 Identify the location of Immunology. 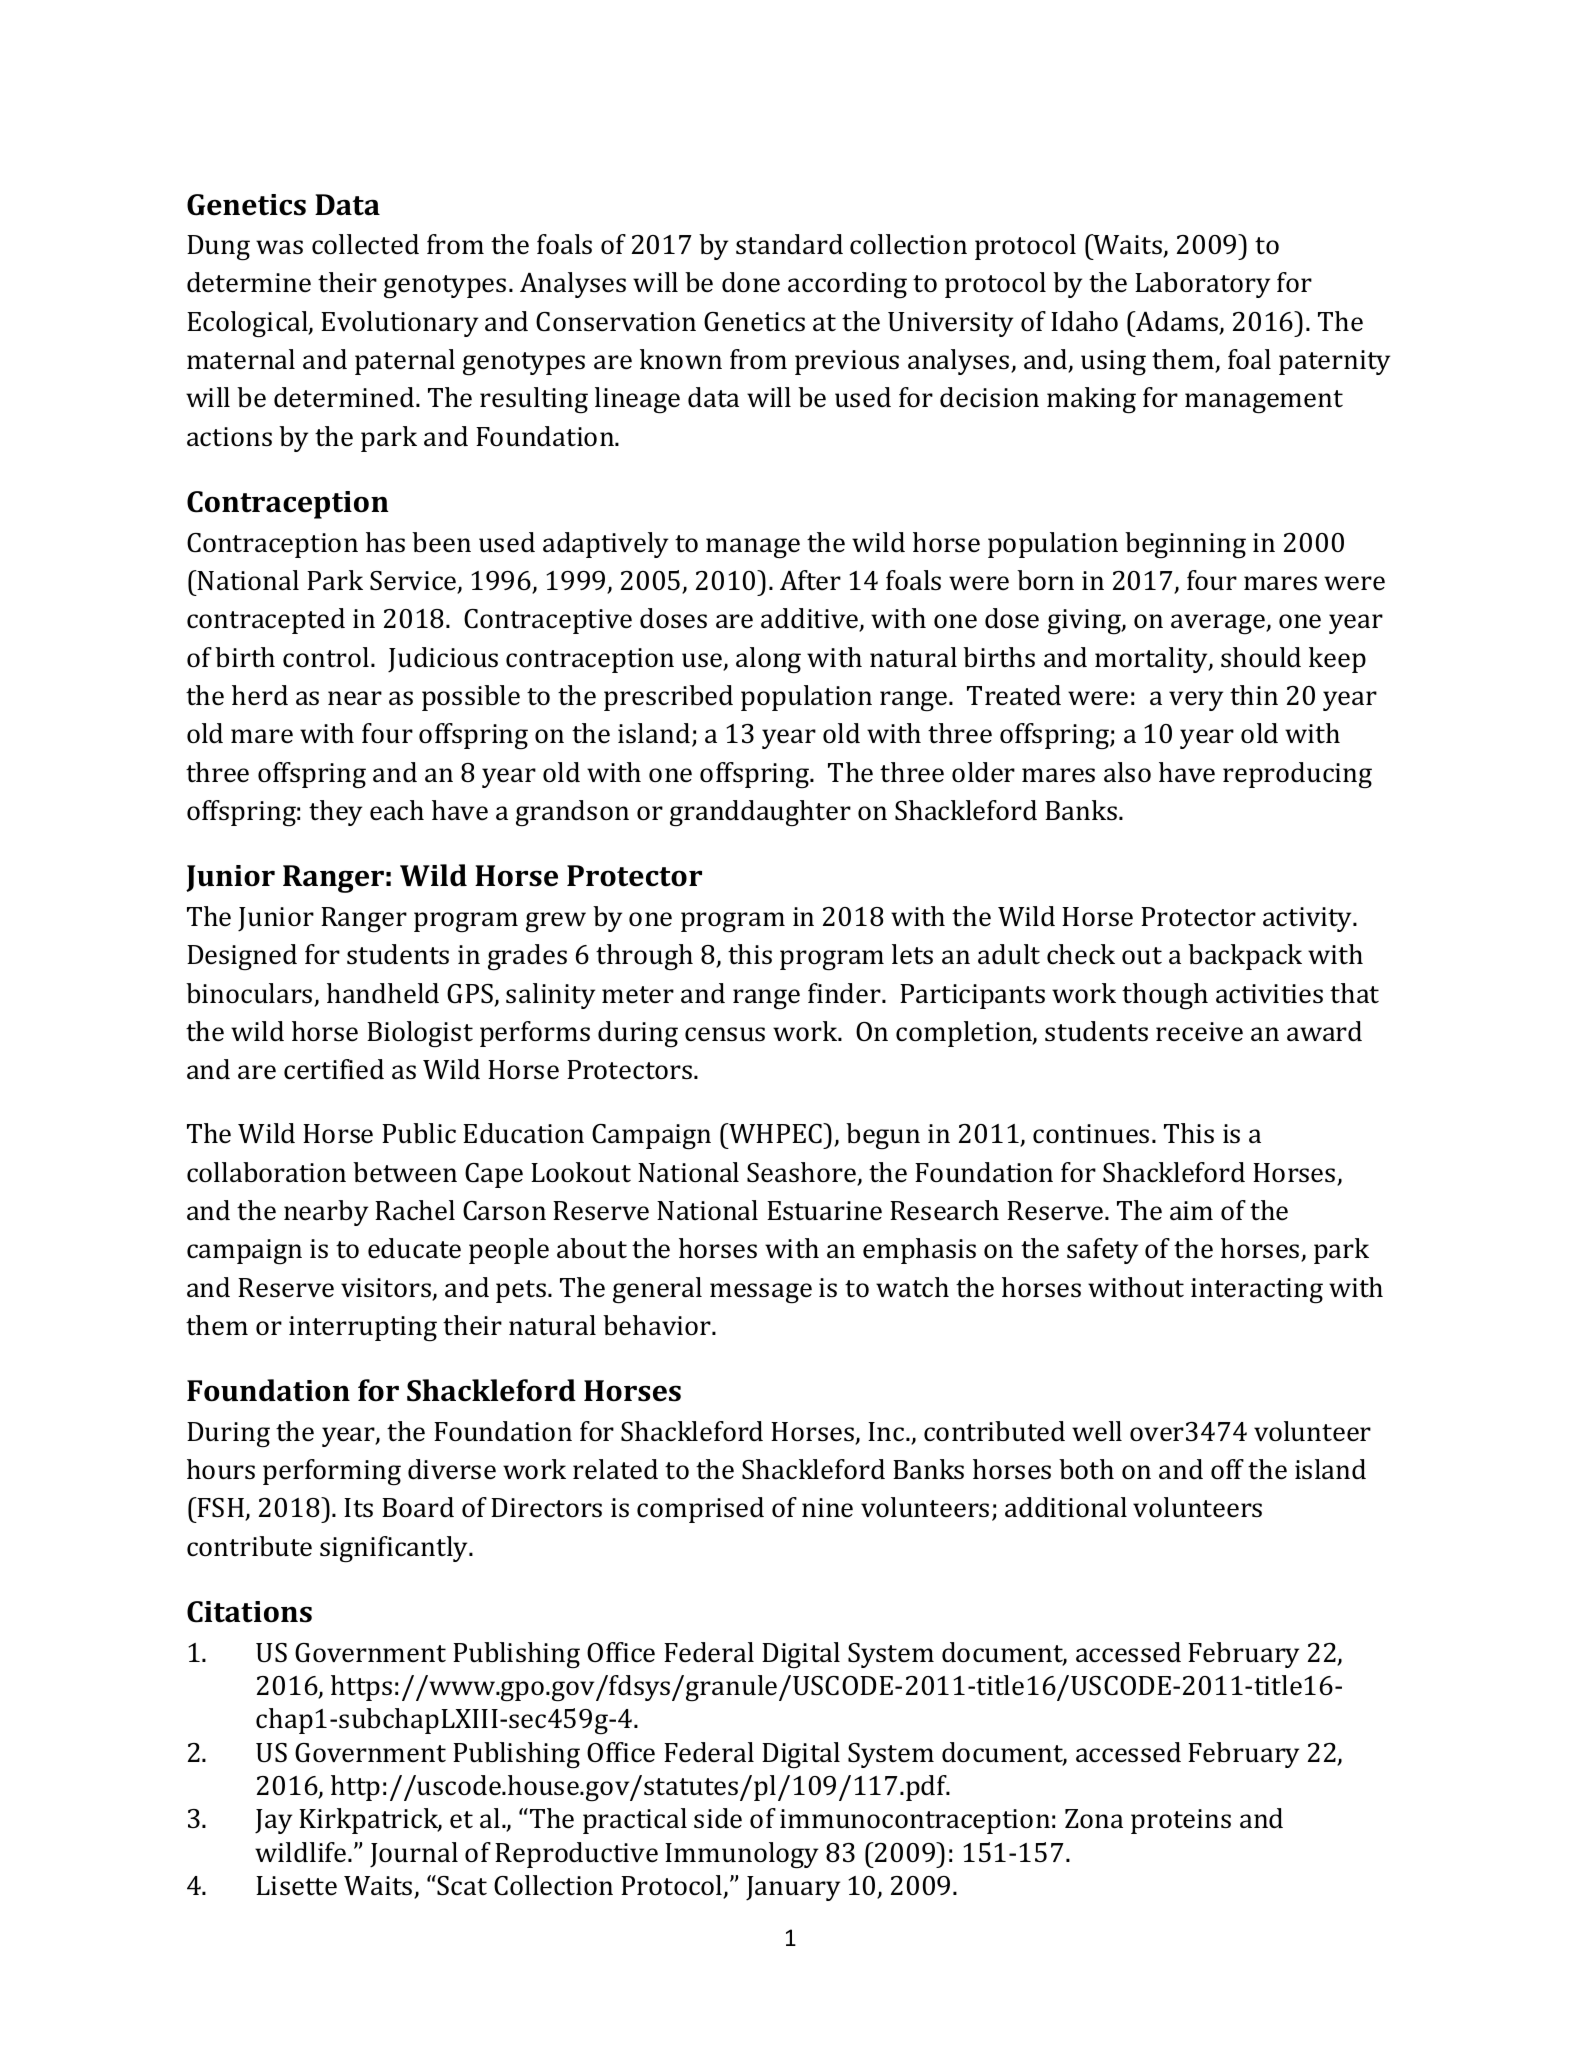
(741, 1855).
